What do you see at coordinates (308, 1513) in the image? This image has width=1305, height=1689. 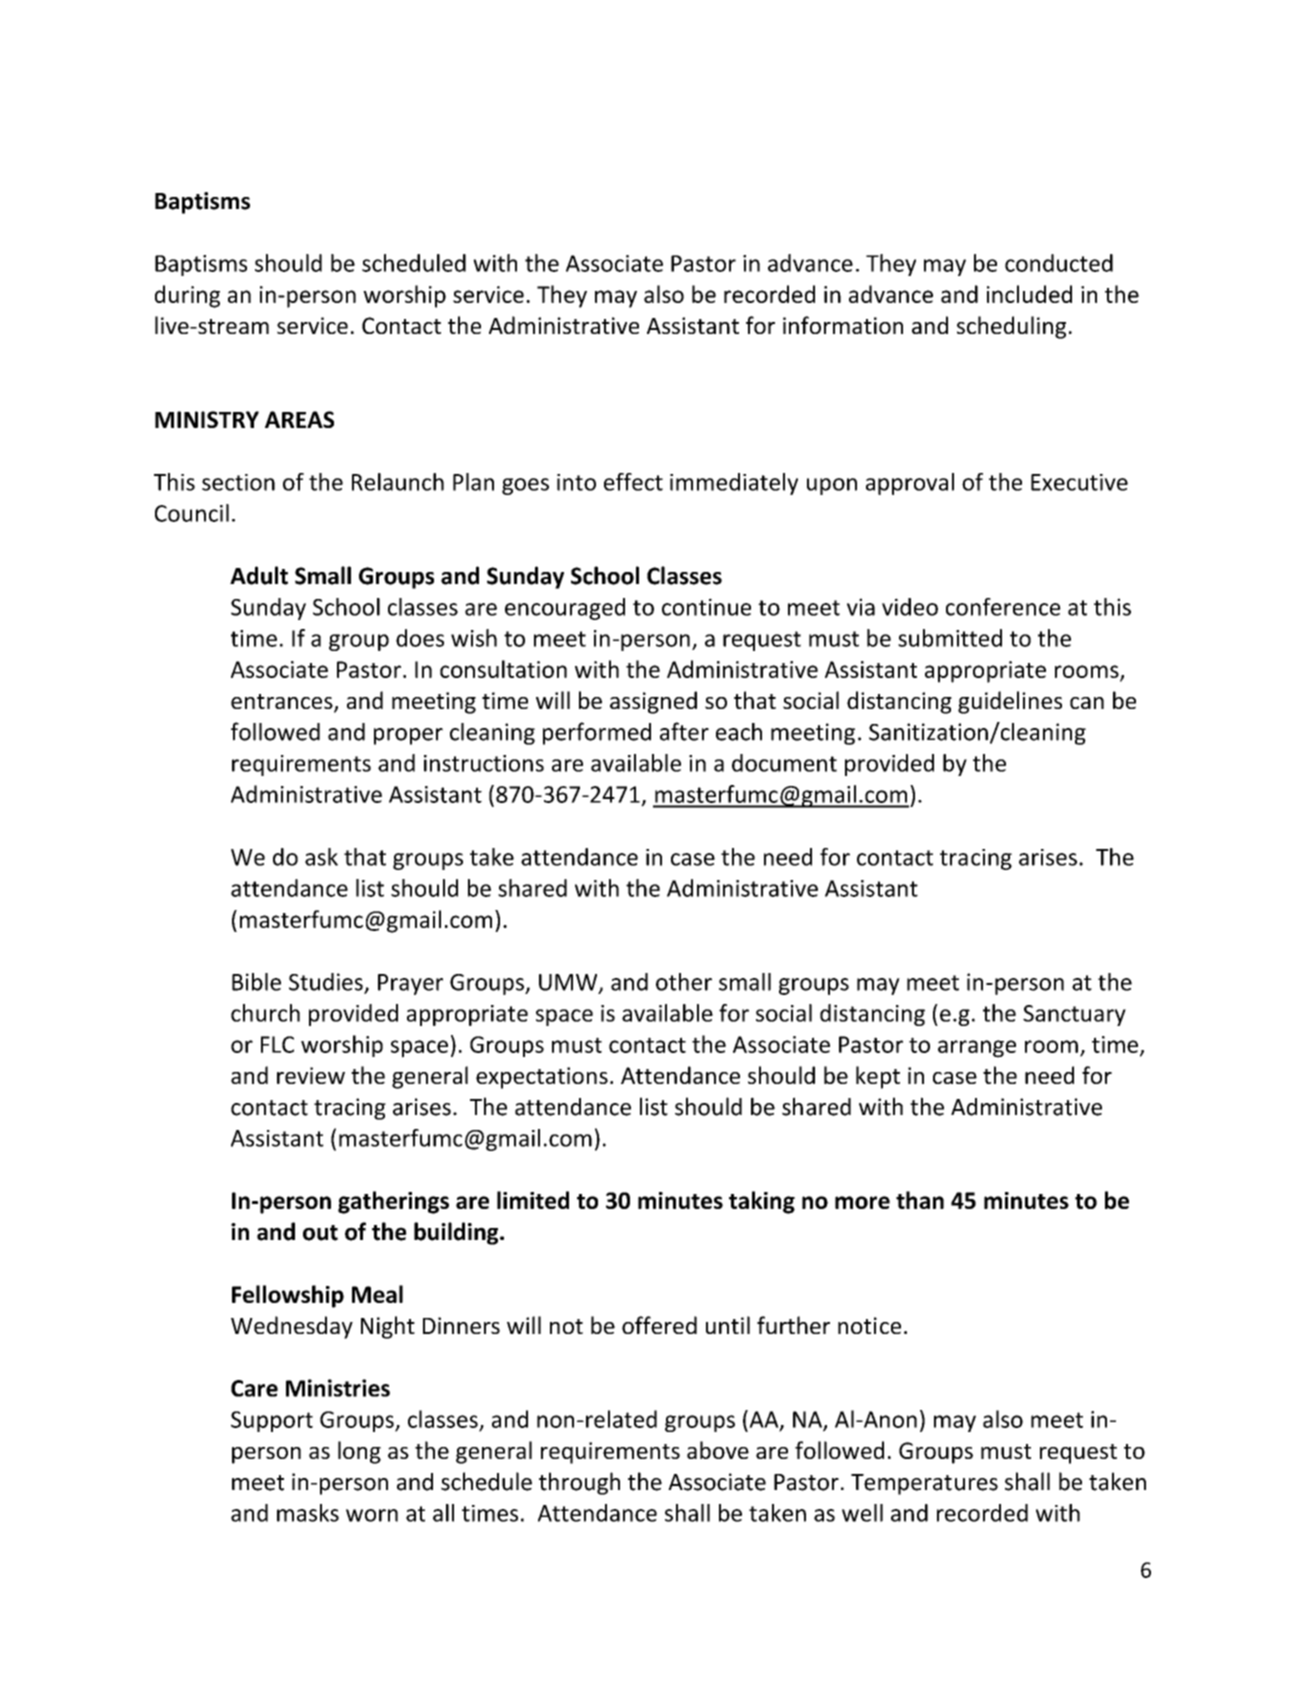 I see `masks` at bounding box center [308, 1513].
